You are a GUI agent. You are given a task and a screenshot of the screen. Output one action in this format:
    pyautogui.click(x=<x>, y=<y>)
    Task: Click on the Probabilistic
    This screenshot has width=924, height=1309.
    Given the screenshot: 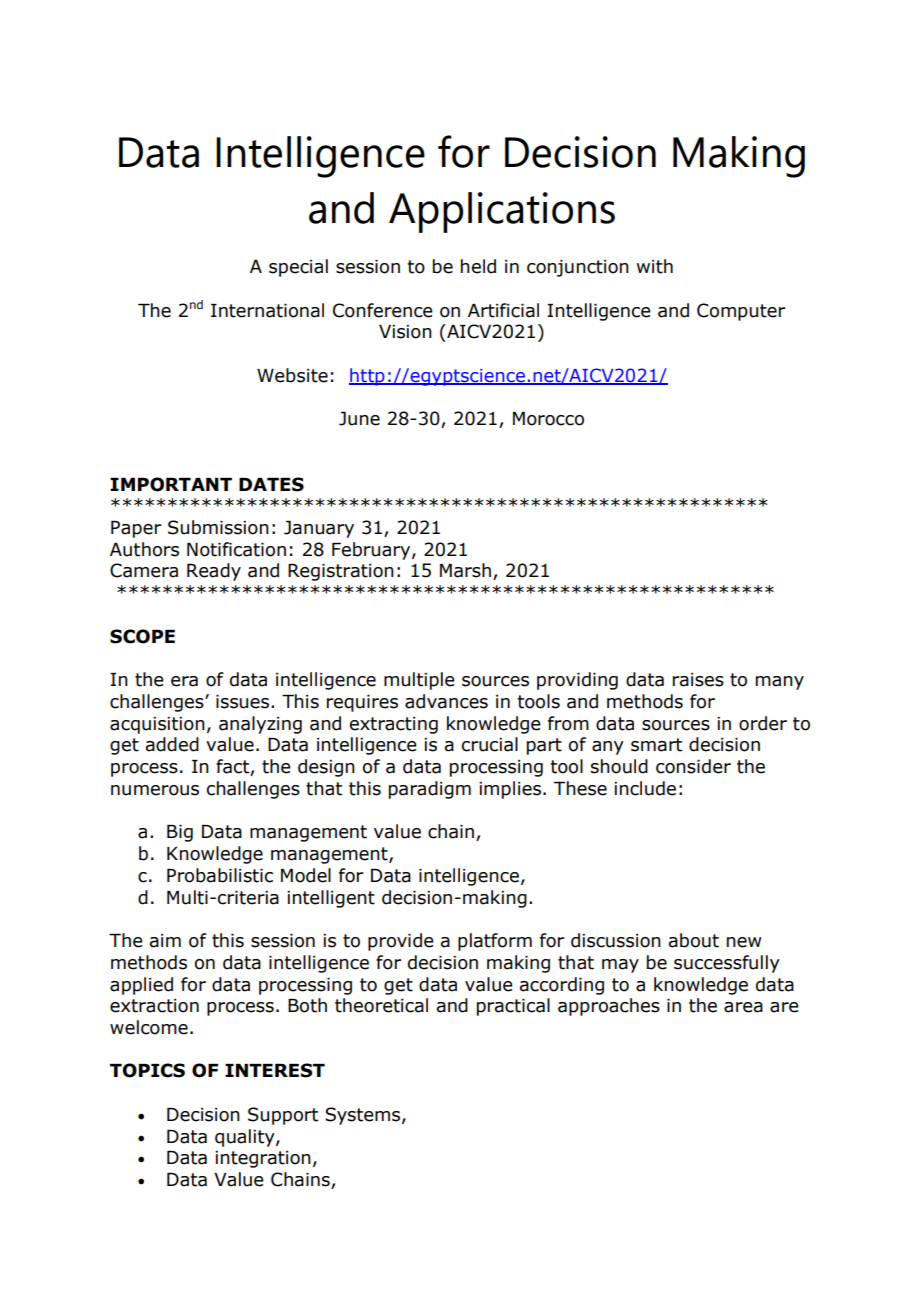 What is the action you would take?
    pyautogui.click(x=220, y=875)
